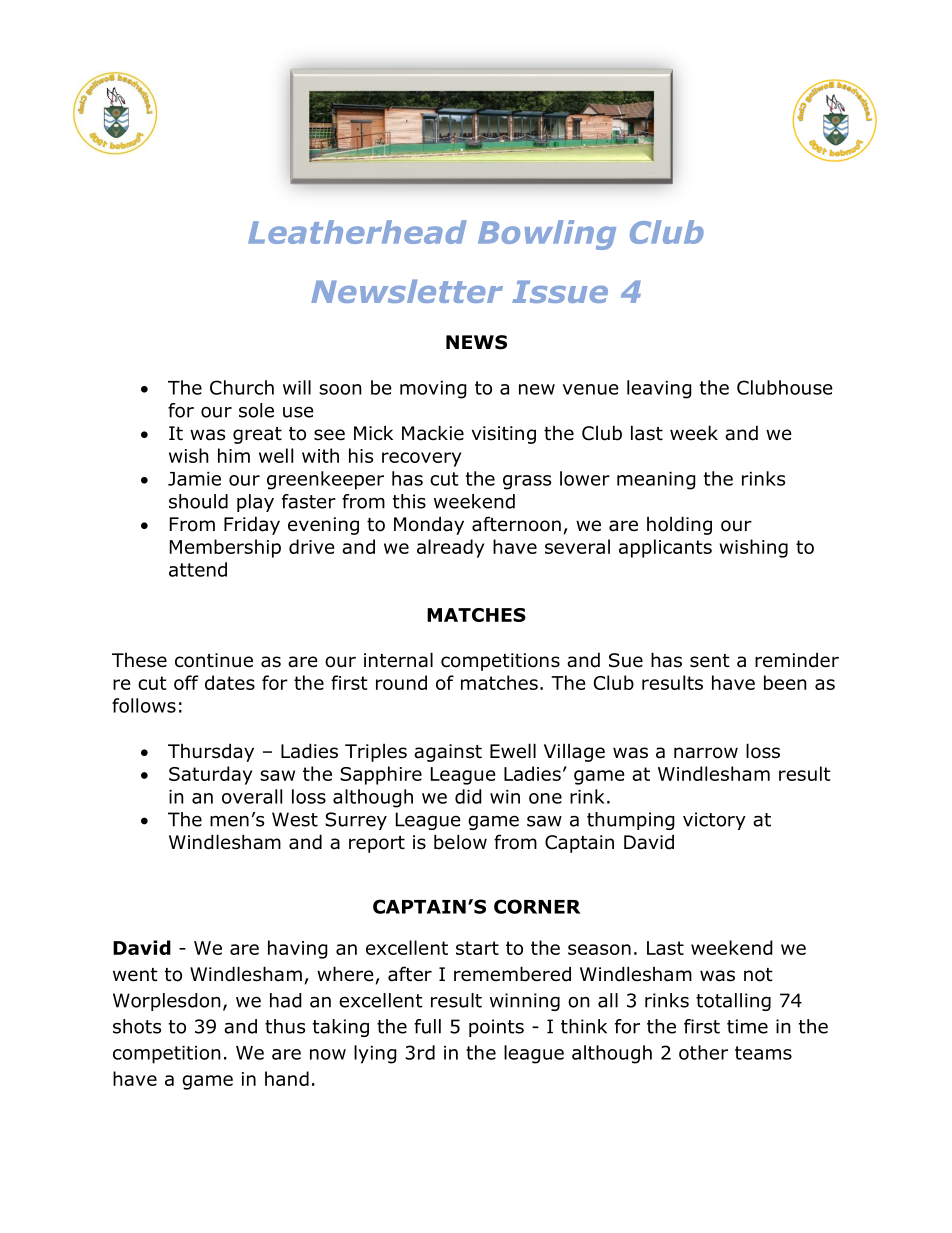 The height and width of the screenshot is (1233, 952). I want to click on points, so click(496, 1028).
